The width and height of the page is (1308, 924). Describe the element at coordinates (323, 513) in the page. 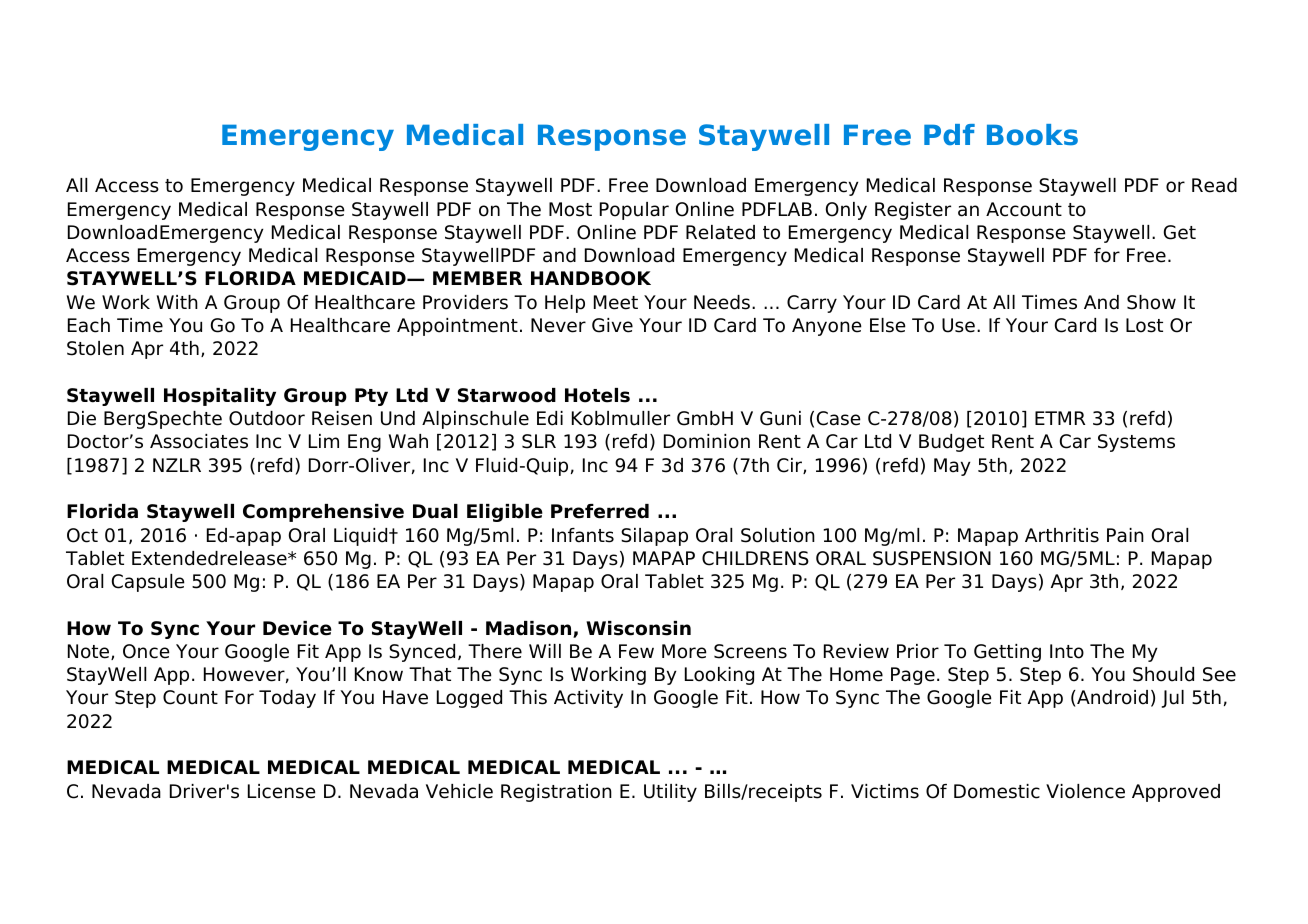

I see `Comprehensive` at that location.
